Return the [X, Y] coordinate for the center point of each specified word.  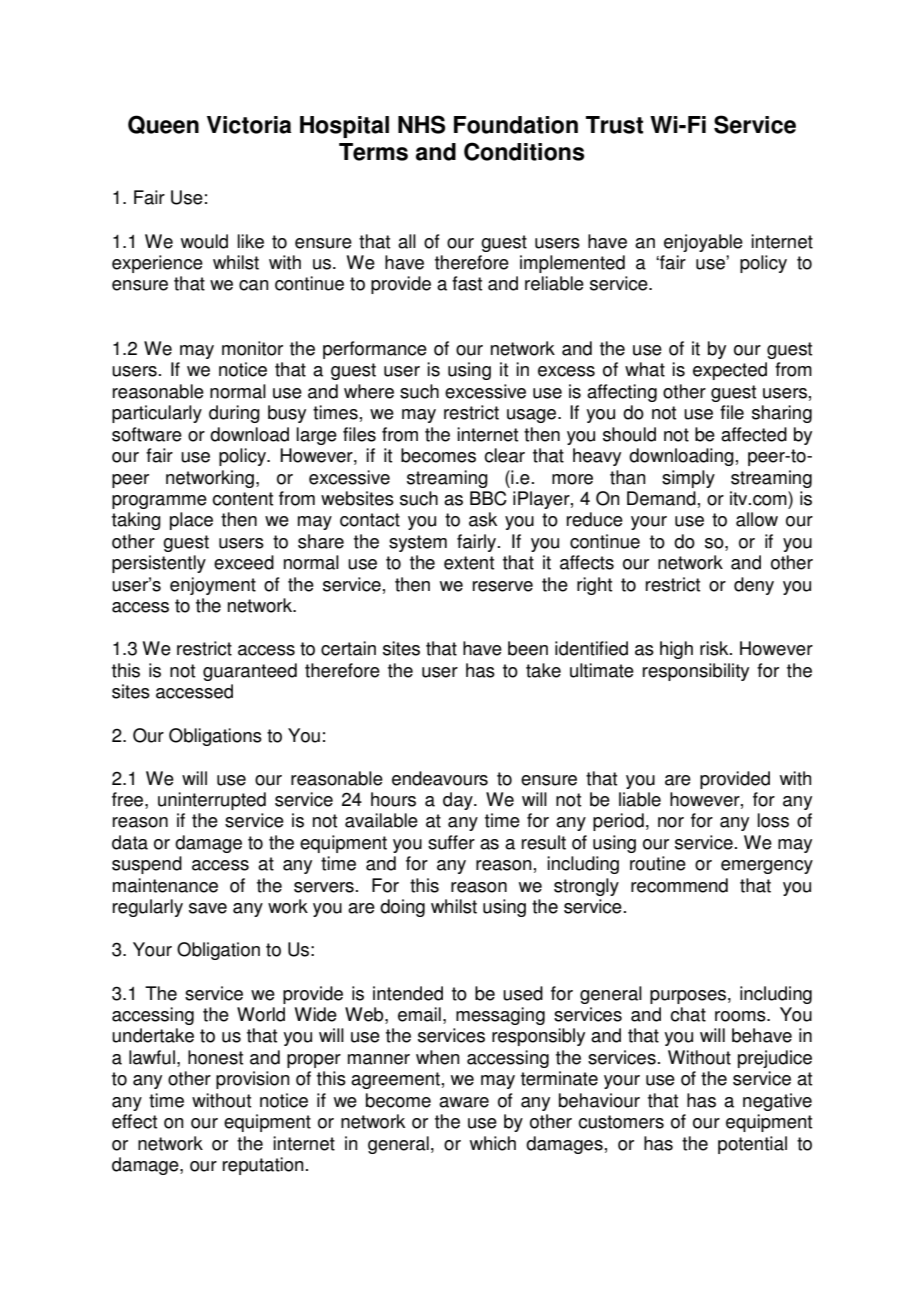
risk [715, 648]
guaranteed [250, 672]
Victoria [249, 125]
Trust [614, 125]
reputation [263, 1166]
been [528, 648]
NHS [421, 124]
